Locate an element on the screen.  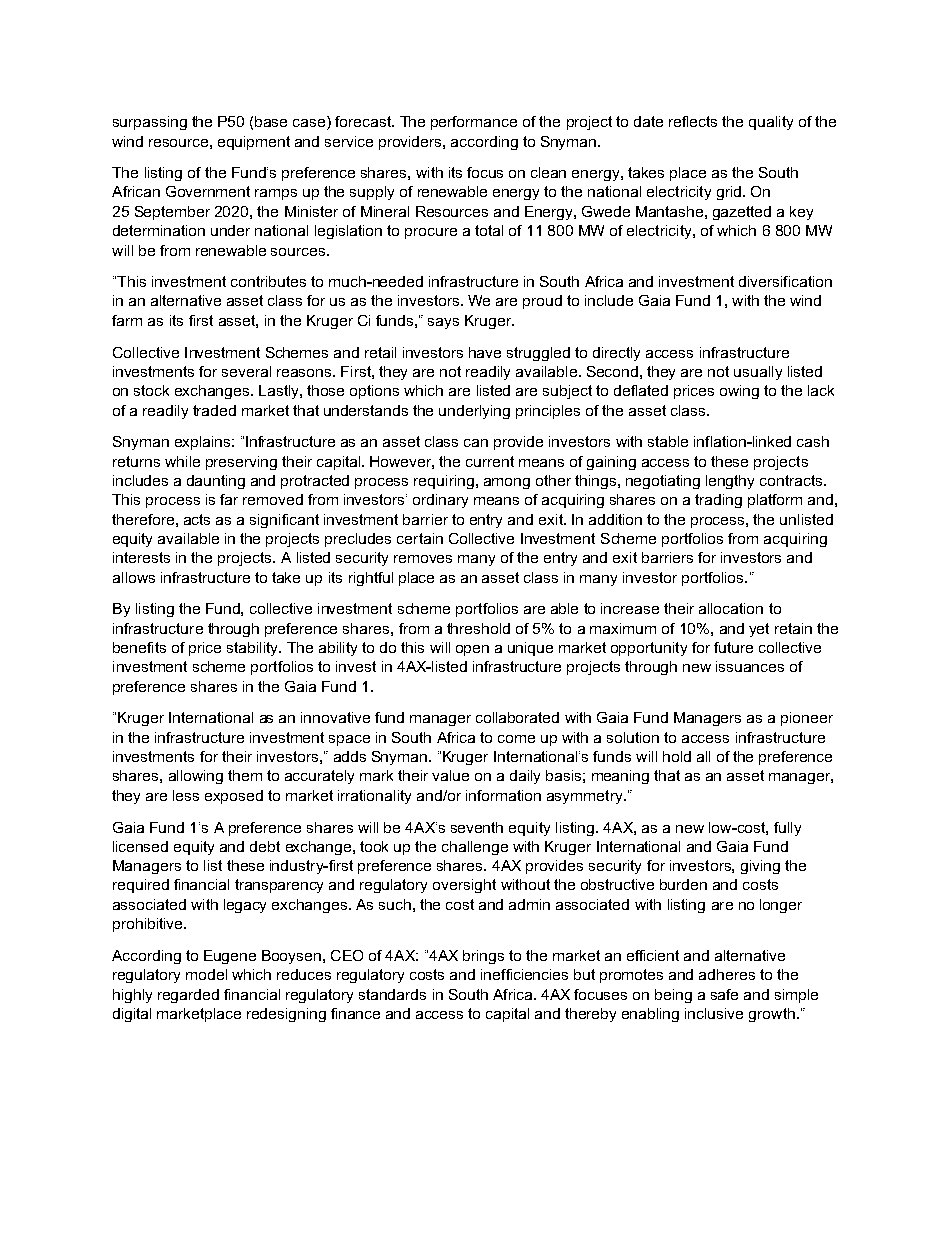
quality is located at coordinates (771, 123).
